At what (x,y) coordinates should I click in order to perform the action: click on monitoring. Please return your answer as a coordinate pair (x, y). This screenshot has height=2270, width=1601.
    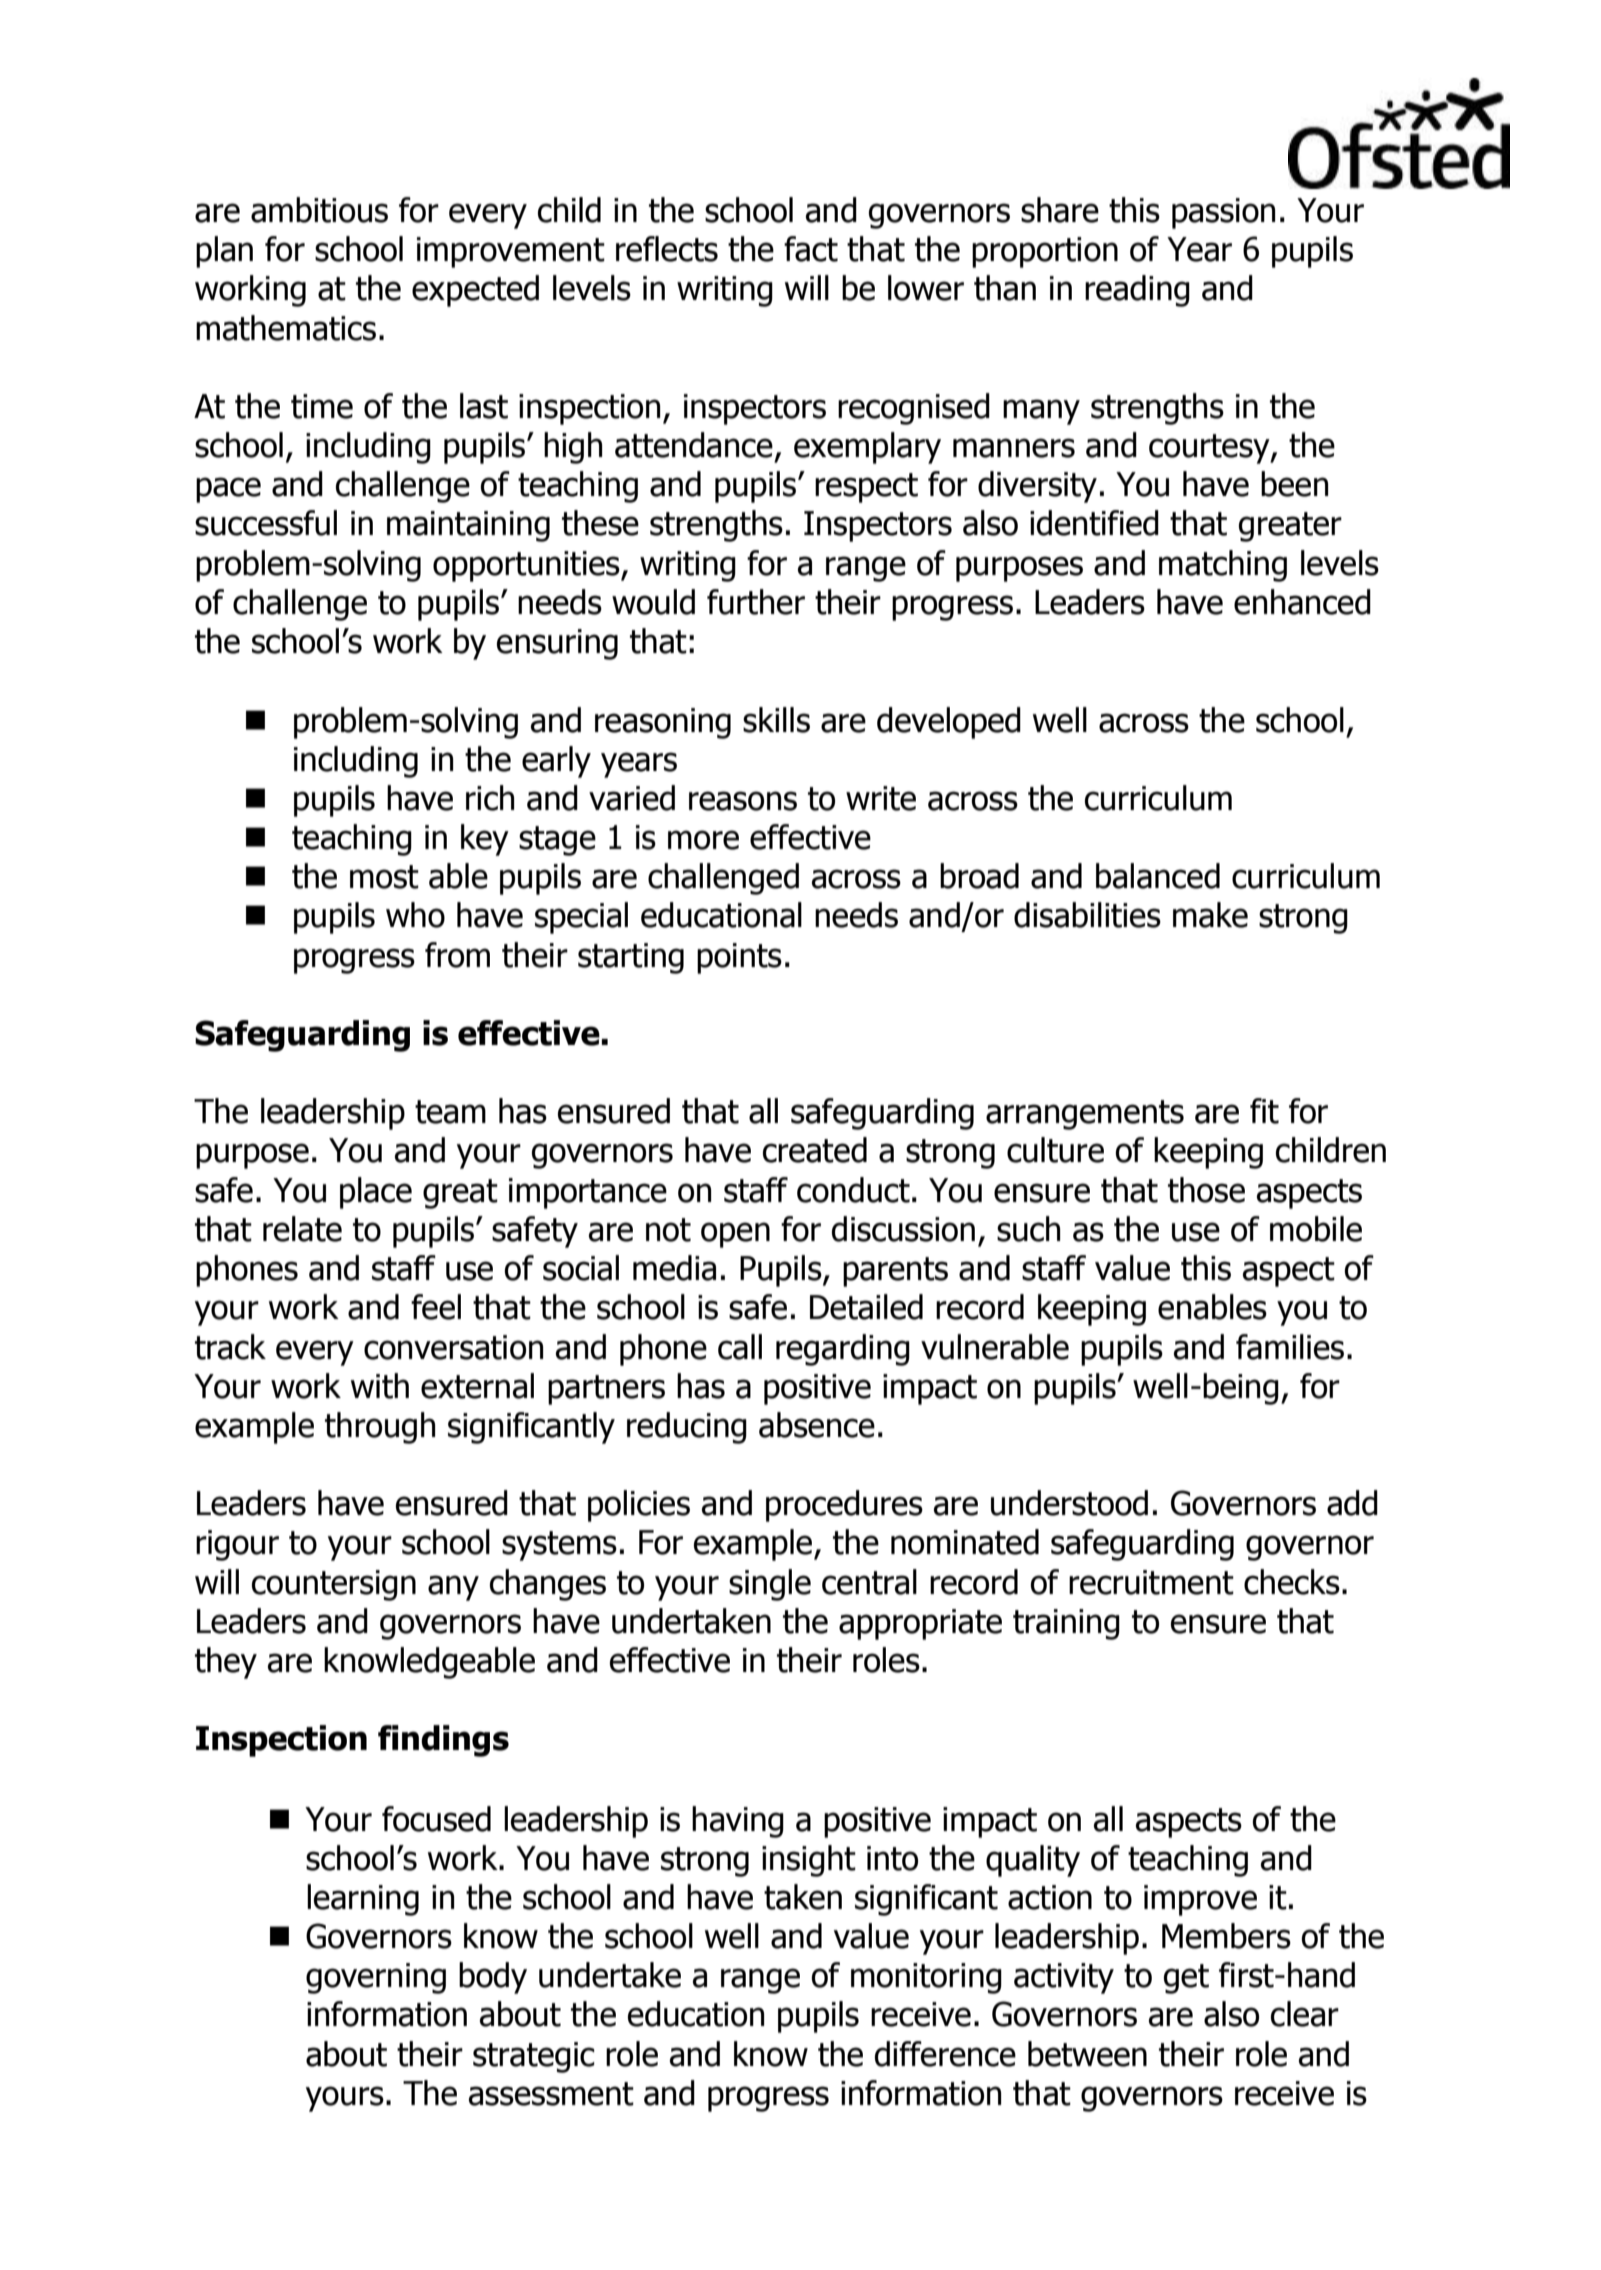
    Looking at the image, I should click on (926, 1978).
